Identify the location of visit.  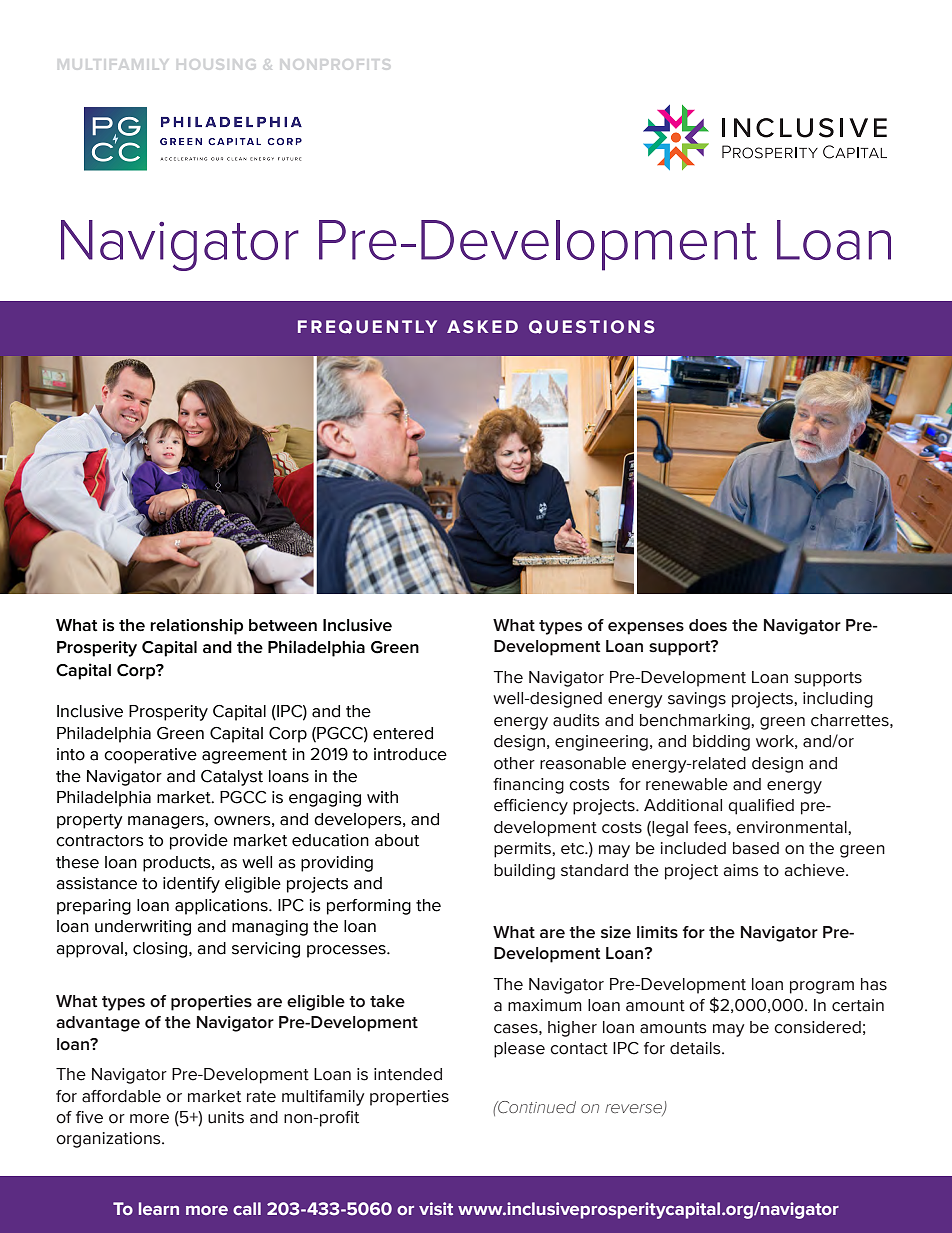
(436, 1209).
